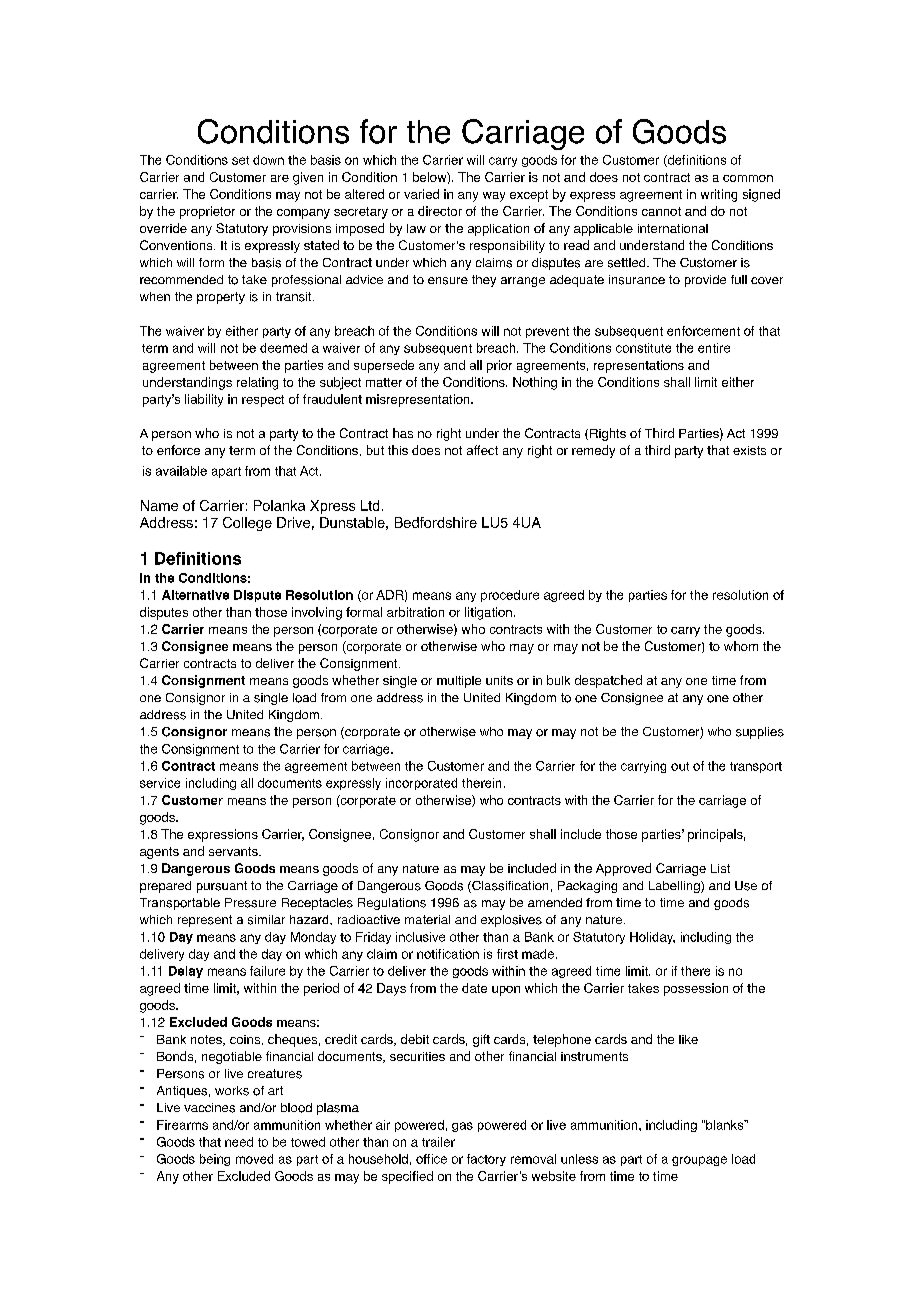 The width and height of the image is (924, 1308). I want to click on exists, so click(749, 450).
